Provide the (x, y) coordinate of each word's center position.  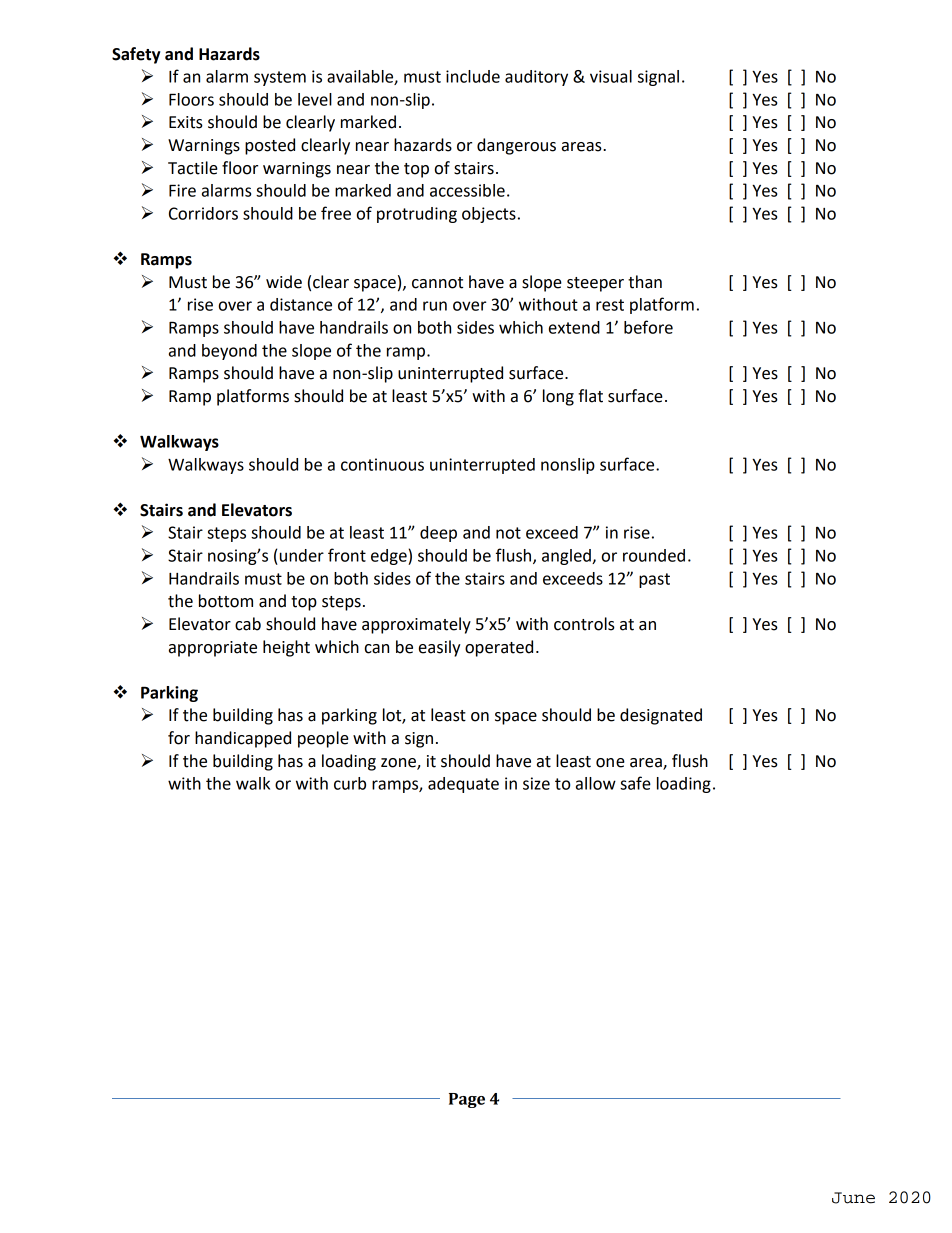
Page (467, 1100)
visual (611, 76)
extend (574, 327)
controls (584, 624)
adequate (463, 785)
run (435, 306)
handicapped (243, 739)
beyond (229, 352)
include (473, 76)
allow (596, 783)
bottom (226, 601)
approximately (416, 625)
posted (270, 146)
